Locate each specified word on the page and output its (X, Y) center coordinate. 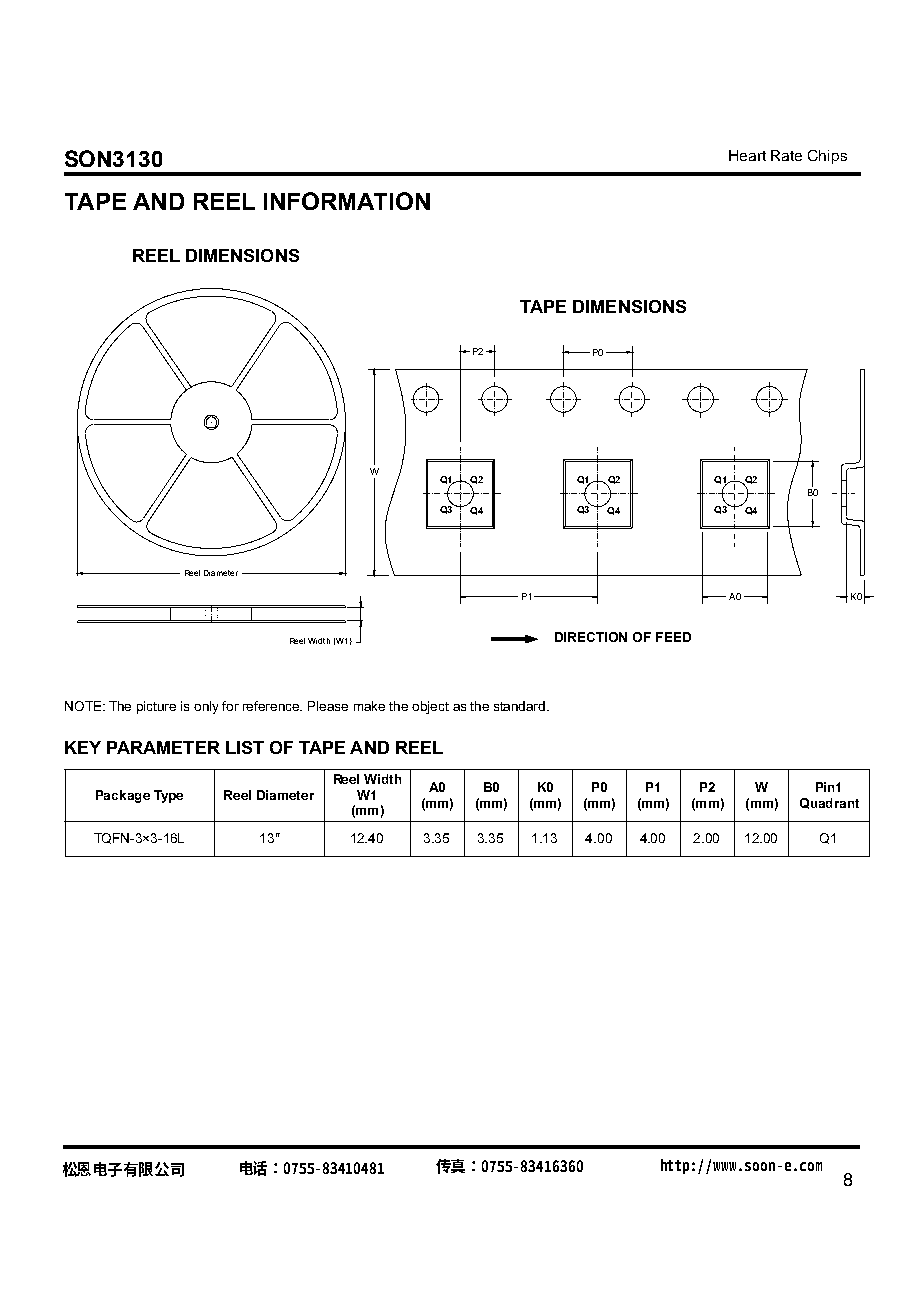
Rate (786, 155)
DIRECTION (591, 637)
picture (156, 707)
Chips (827, 157)
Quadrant (829, 803)
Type (168, 796)
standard (521, 706)
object (430, 707)
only (206, 707)
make (369, 706)
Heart (747, 155)
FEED (673, 637)
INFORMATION (347, 201)
